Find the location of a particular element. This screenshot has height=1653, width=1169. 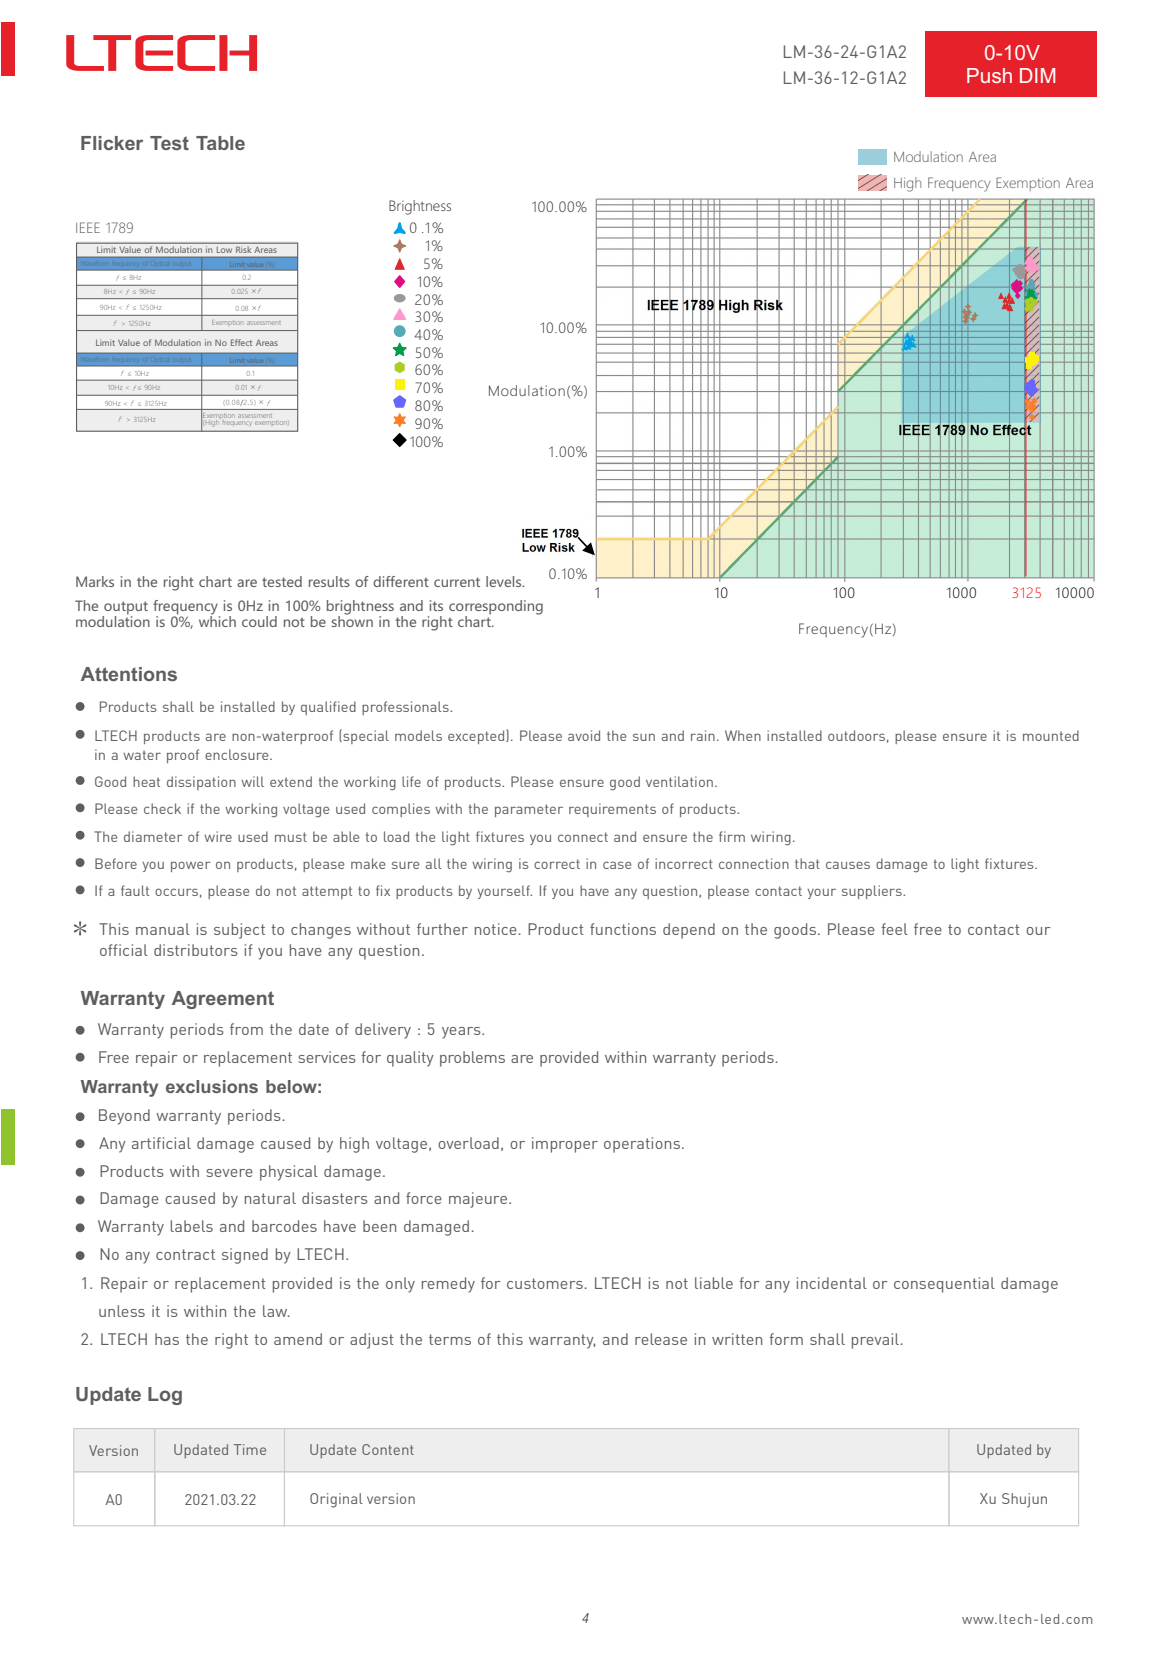

dissipation is located at coordinates (201, 783).
